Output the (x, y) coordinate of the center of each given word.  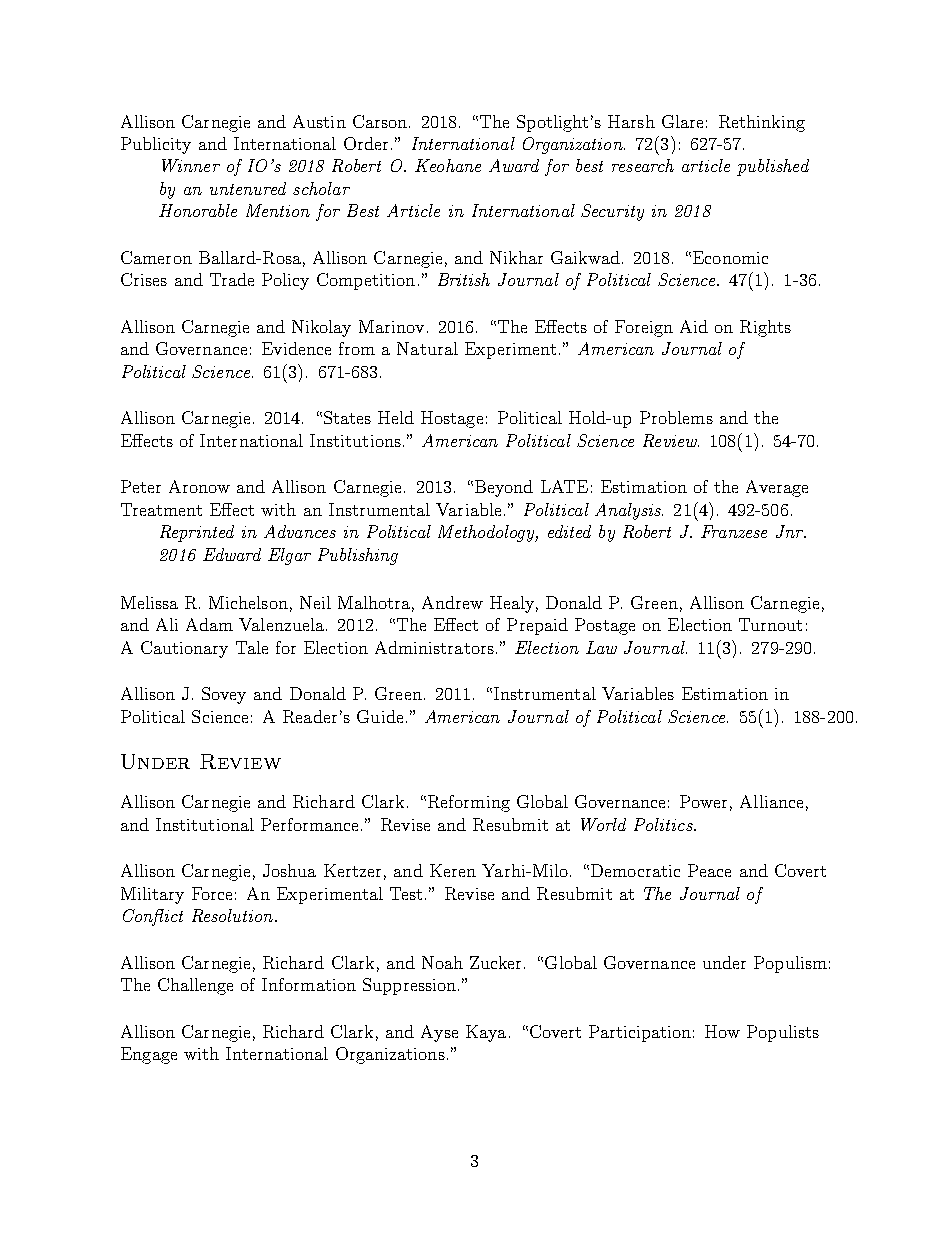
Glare (682, 121)
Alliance (771, 801)
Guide (380, 716)
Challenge (195, 986)
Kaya (486, 1033)
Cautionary (184, 649)
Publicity (156, 145)
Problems (676, 417)
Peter (141, 486)
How (722, 1031)
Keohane (448, 165)
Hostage (452, 419)
